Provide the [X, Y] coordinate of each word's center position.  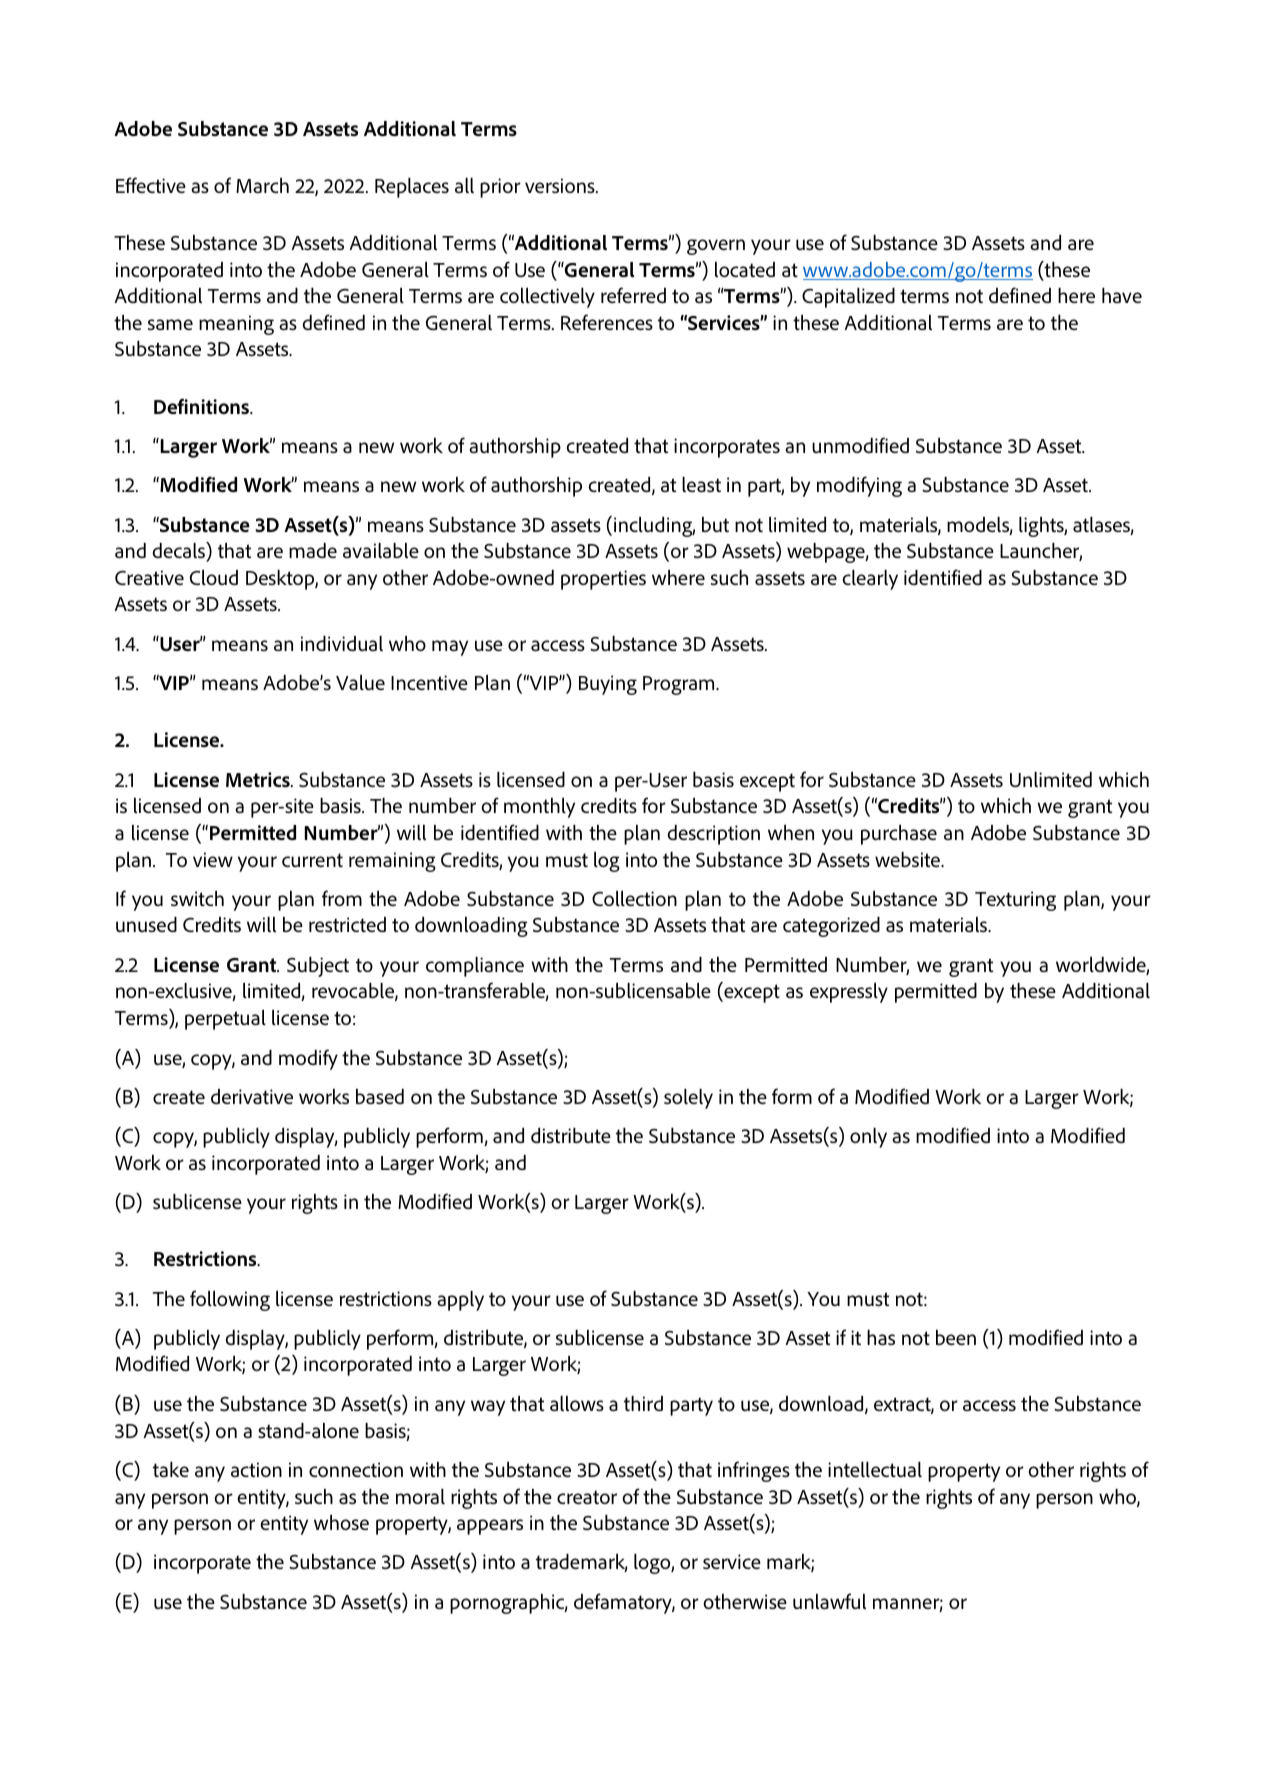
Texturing [1015, 901]
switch [197, 898]
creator [587, 1497]
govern [716, 247]
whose [341, 1522]
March [262, 185]
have [1122, 295]
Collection [634, 898]
